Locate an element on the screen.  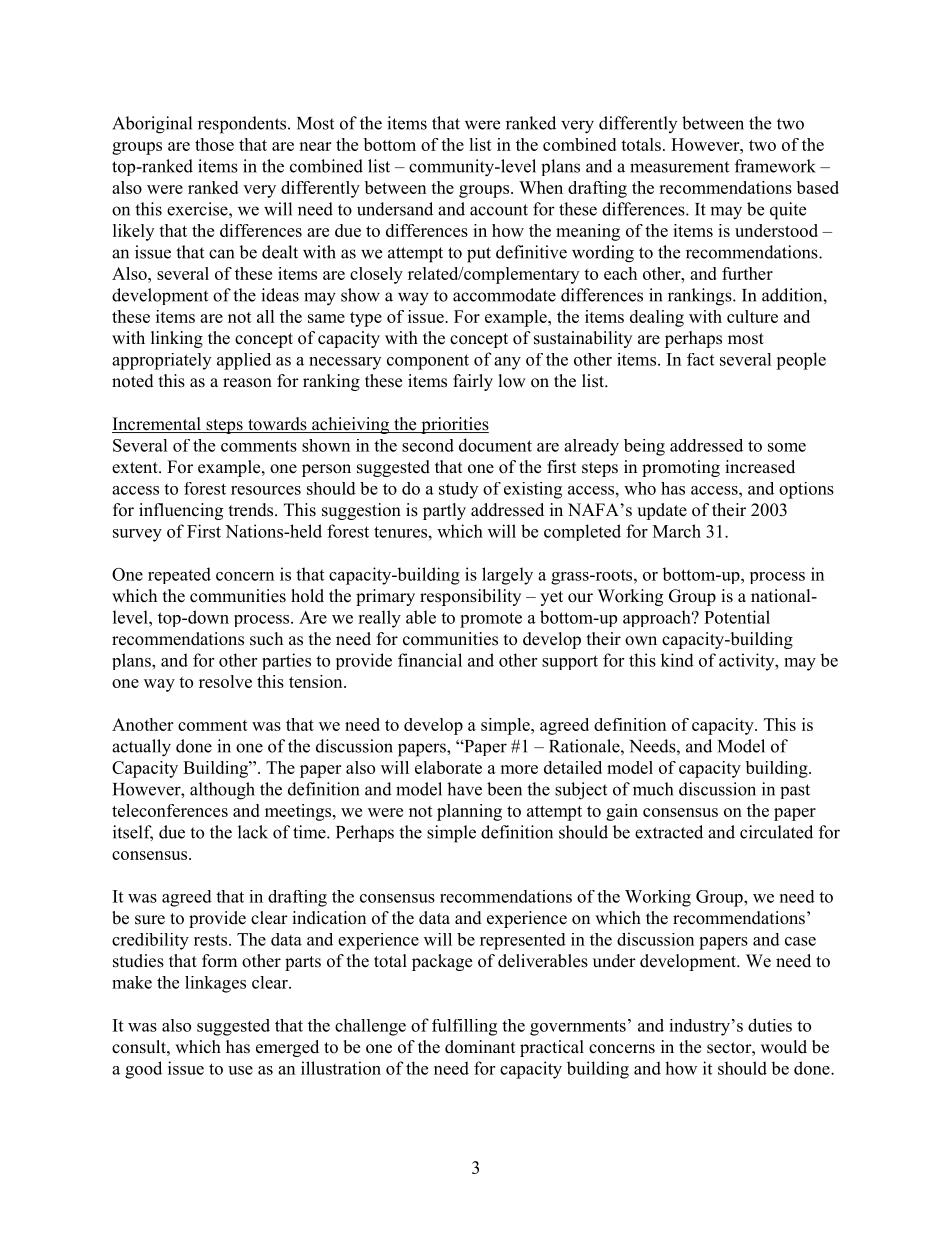
those is located at coordinates (214, 144).
